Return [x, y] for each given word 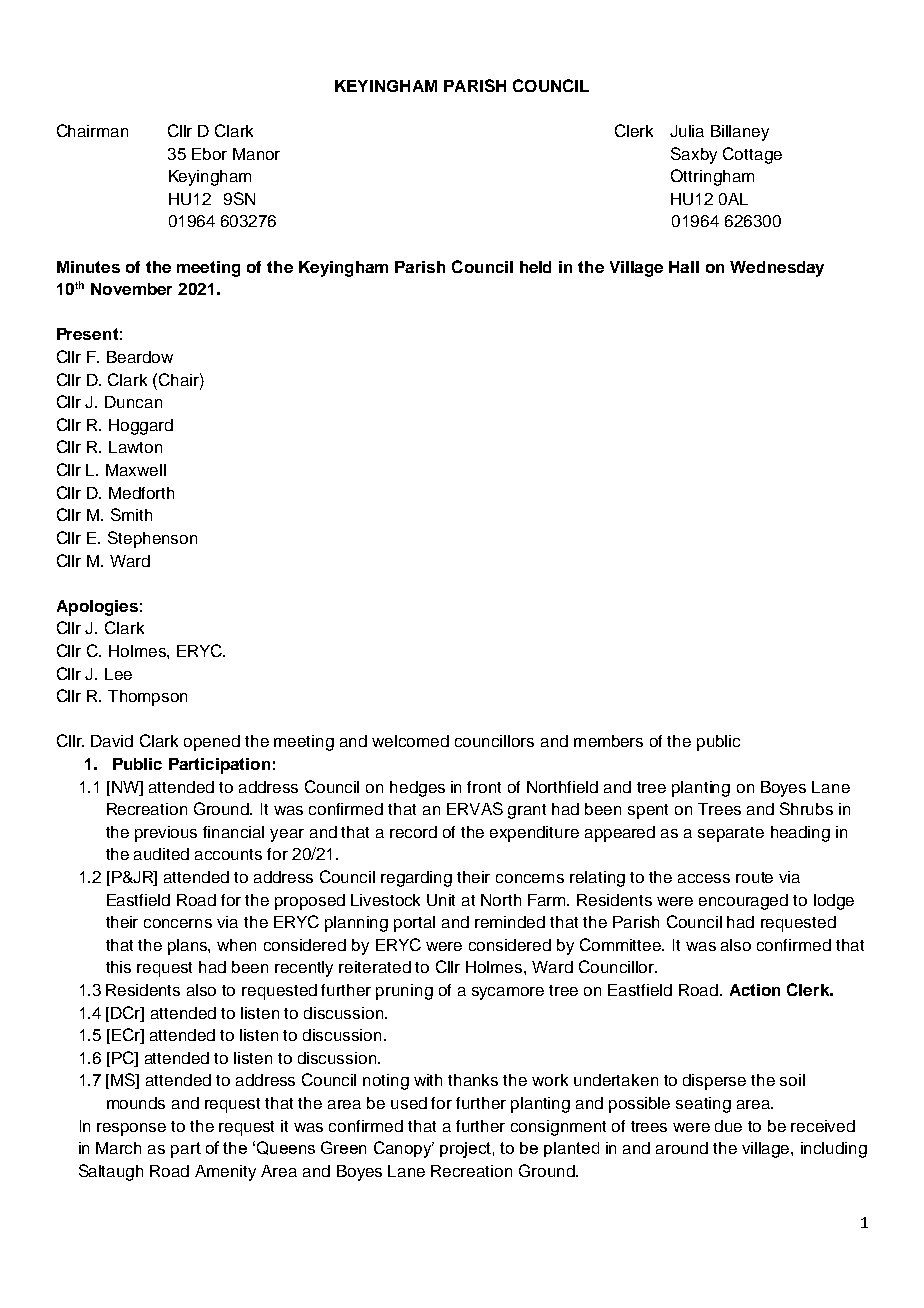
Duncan [133, 402]
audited [161, 854]
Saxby [694, 155]
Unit [441, 900]
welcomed [410, 741]
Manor [256, 154]
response [131, 1129]
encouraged [743, 902]
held [535, 267]
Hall [684, 267]
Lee [118, 674]
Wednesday [777, 269]
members [608, 741]
